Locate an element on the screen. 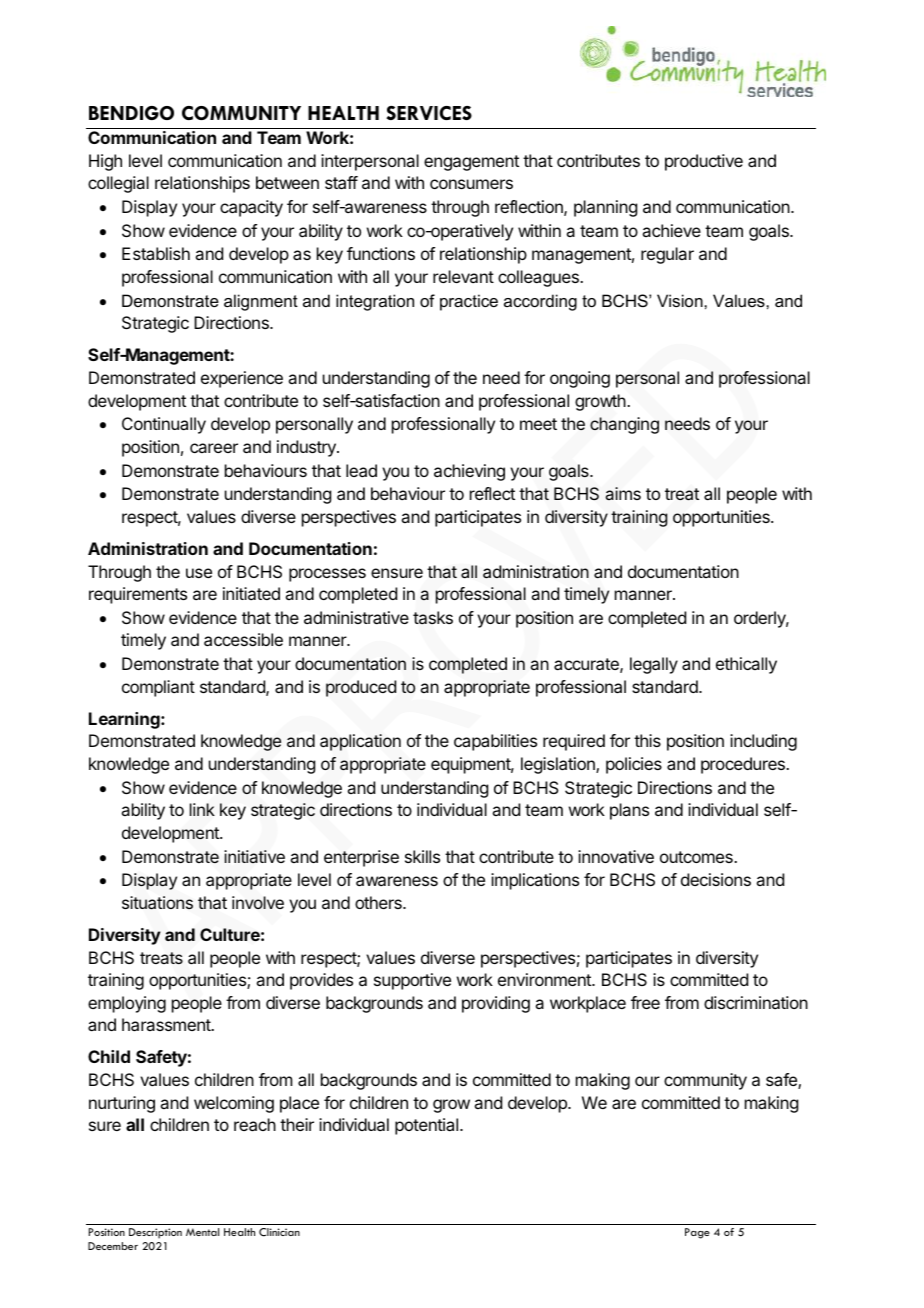 The image size is (924, 1308). achieving is located at coordinates (469, 472).
